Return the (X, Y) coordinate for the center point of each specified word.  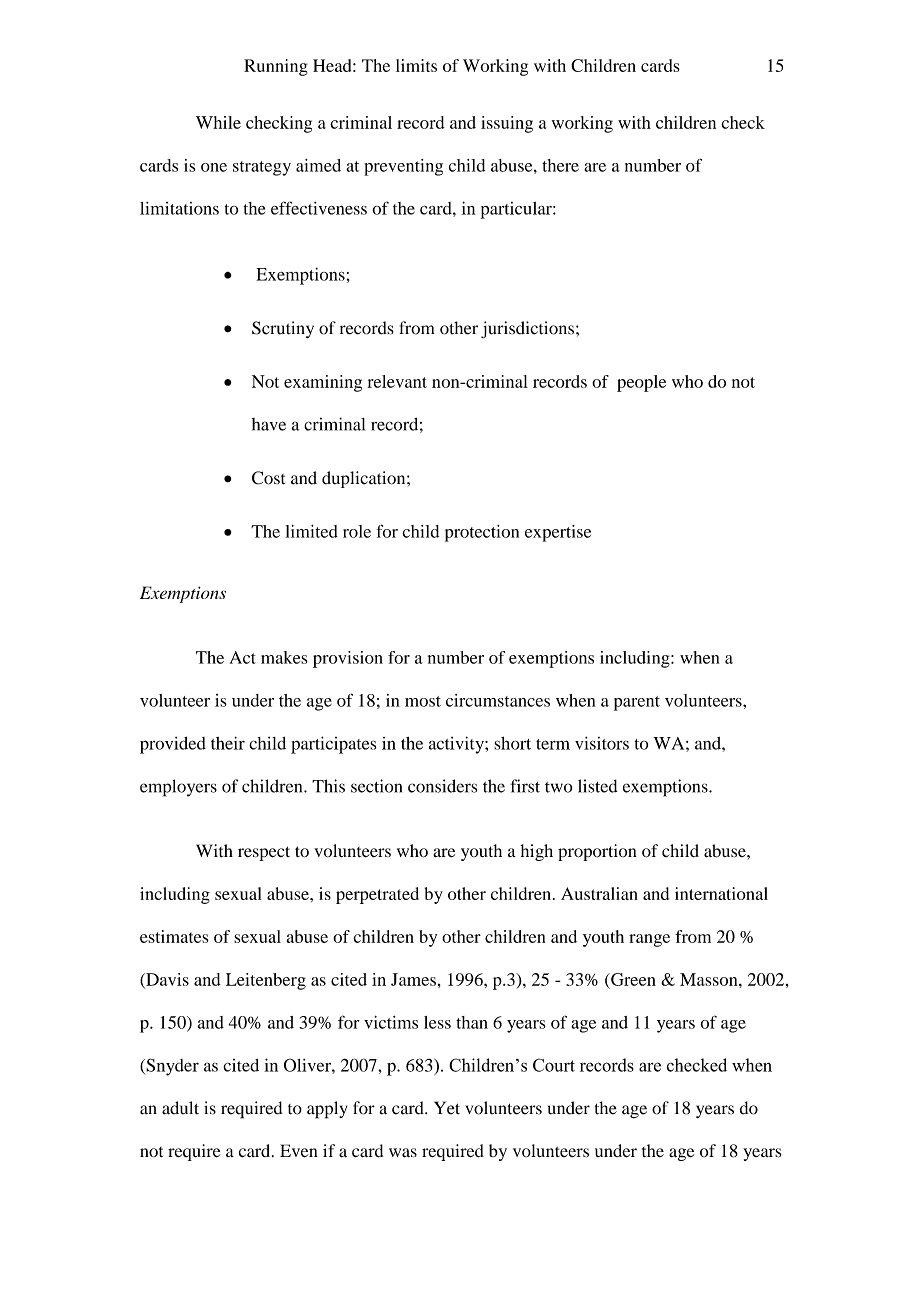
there (560, 165)
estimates (174, 936)
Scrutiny (283, 329)
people (641, 383)
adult (180, 1108)
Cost (268, 478)
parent (637, 703)
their (228, 743)
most (423, 701)
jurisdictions (527, 329)
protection (482, 533)
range (649, 940)
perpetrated (377, 895)
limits (416, 65)
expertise (558, 533)
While (218, 122)
